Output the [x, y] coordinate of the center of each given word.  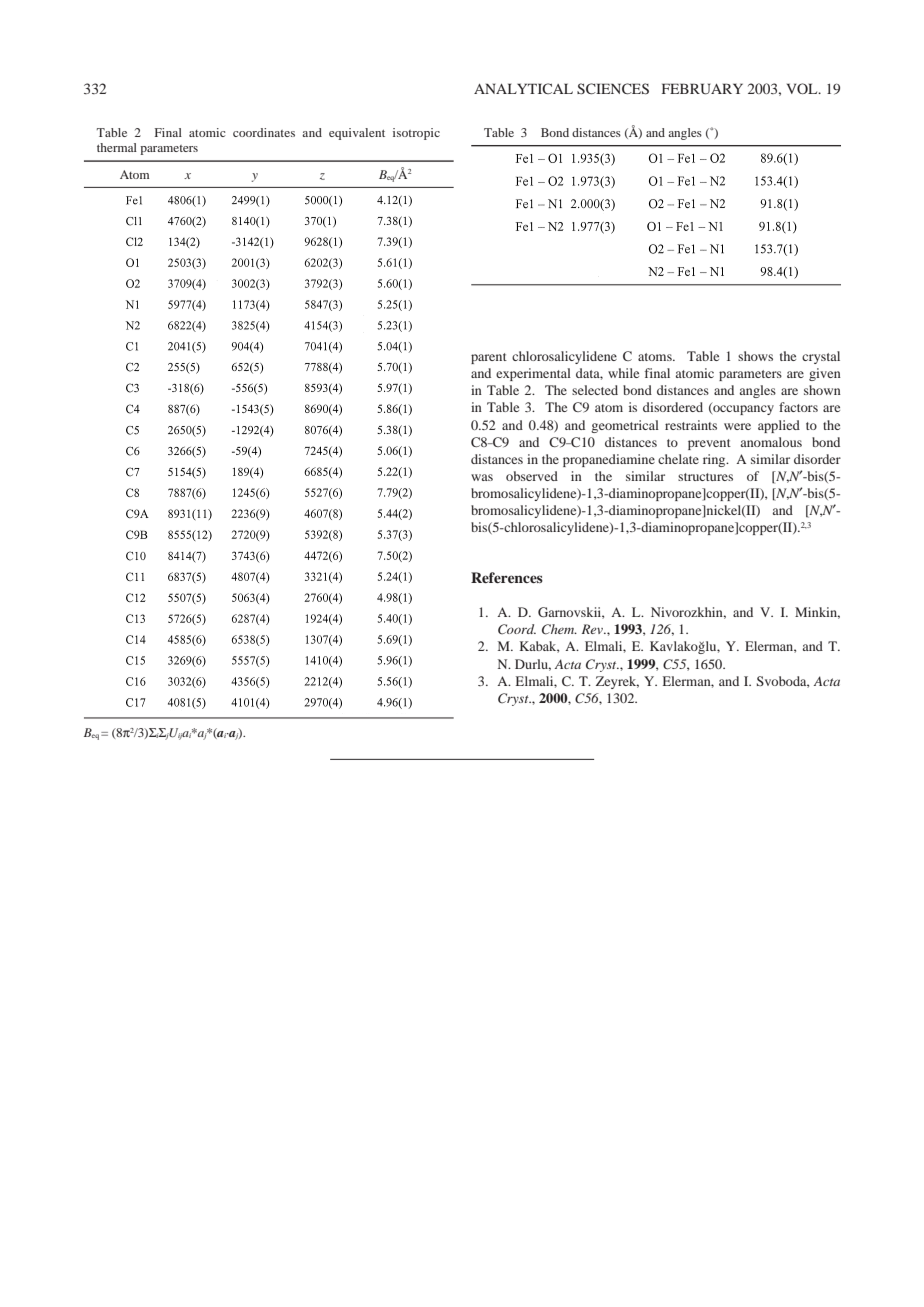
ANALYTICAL [523, 88]
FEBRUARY [702, 89]
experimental [533, 374]
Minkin [817, 613]
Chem [559, 629]
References [507, 577]
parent [489, 358]
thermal [117, 147]
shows [755, 356]
